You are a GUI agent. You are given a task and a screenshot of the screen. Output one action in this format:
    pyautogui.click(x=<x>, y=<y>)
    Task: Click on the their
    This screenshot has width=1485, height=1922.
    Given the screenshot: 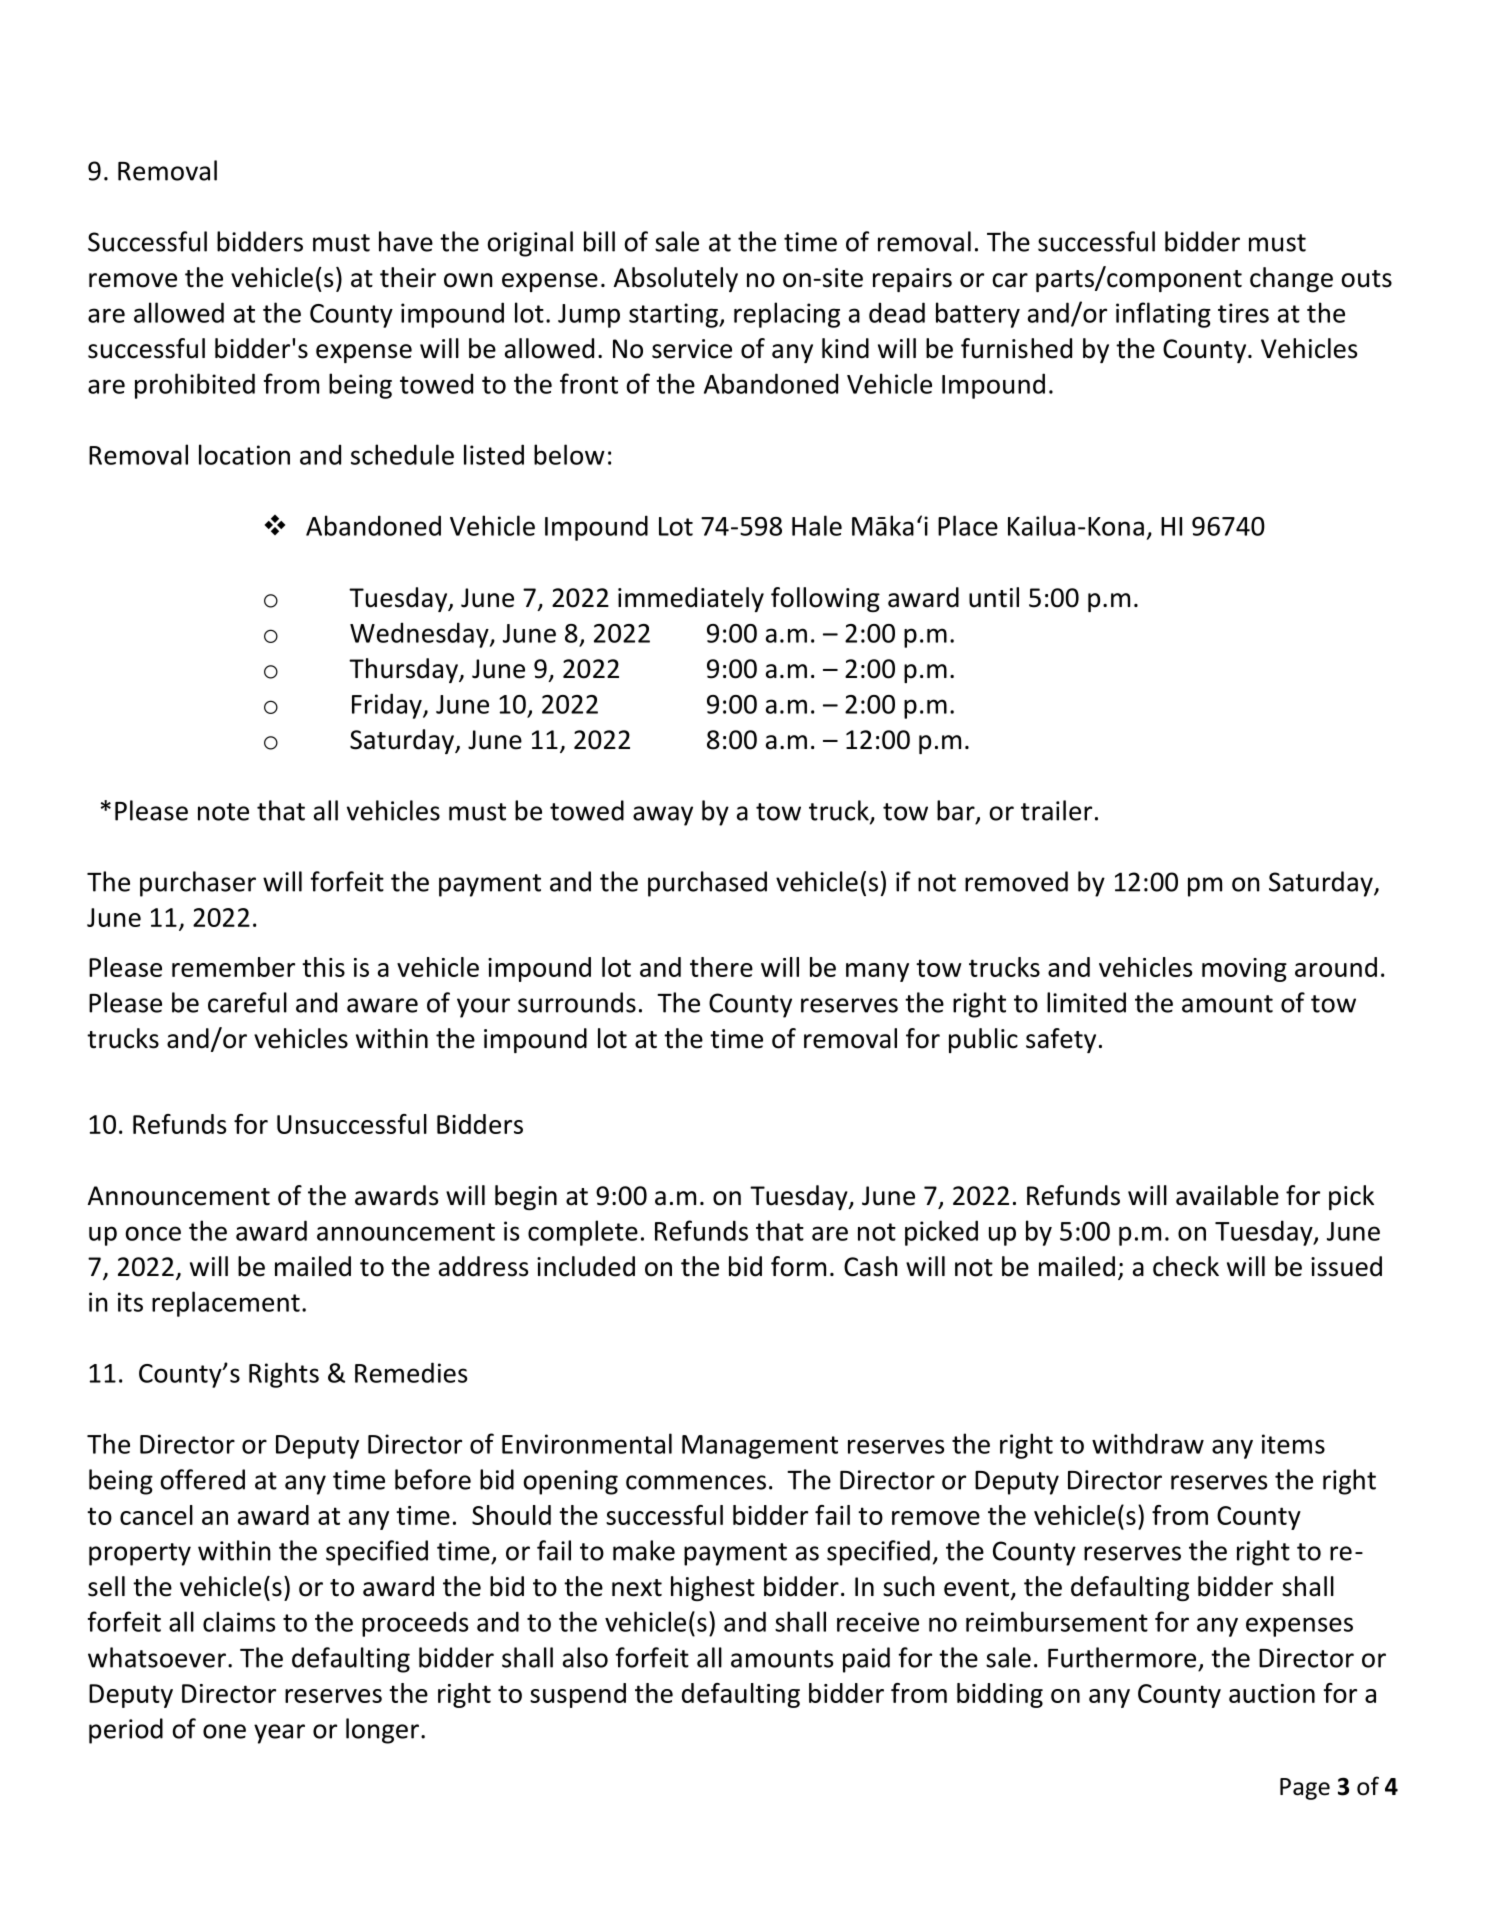 What is the action you would take?
    pyautogui.click(x=408, y=277)
